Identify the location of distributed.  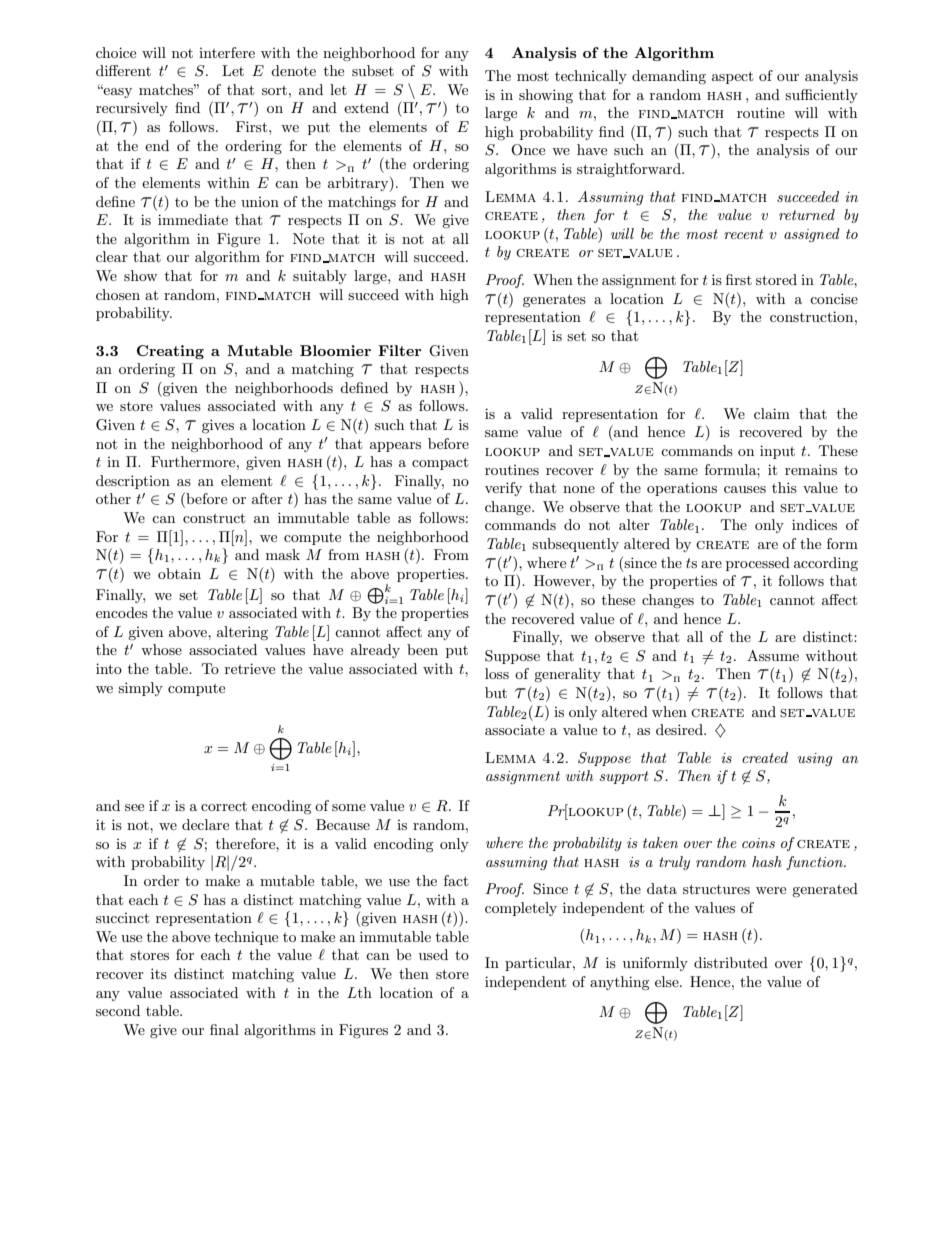
(731, 962).
